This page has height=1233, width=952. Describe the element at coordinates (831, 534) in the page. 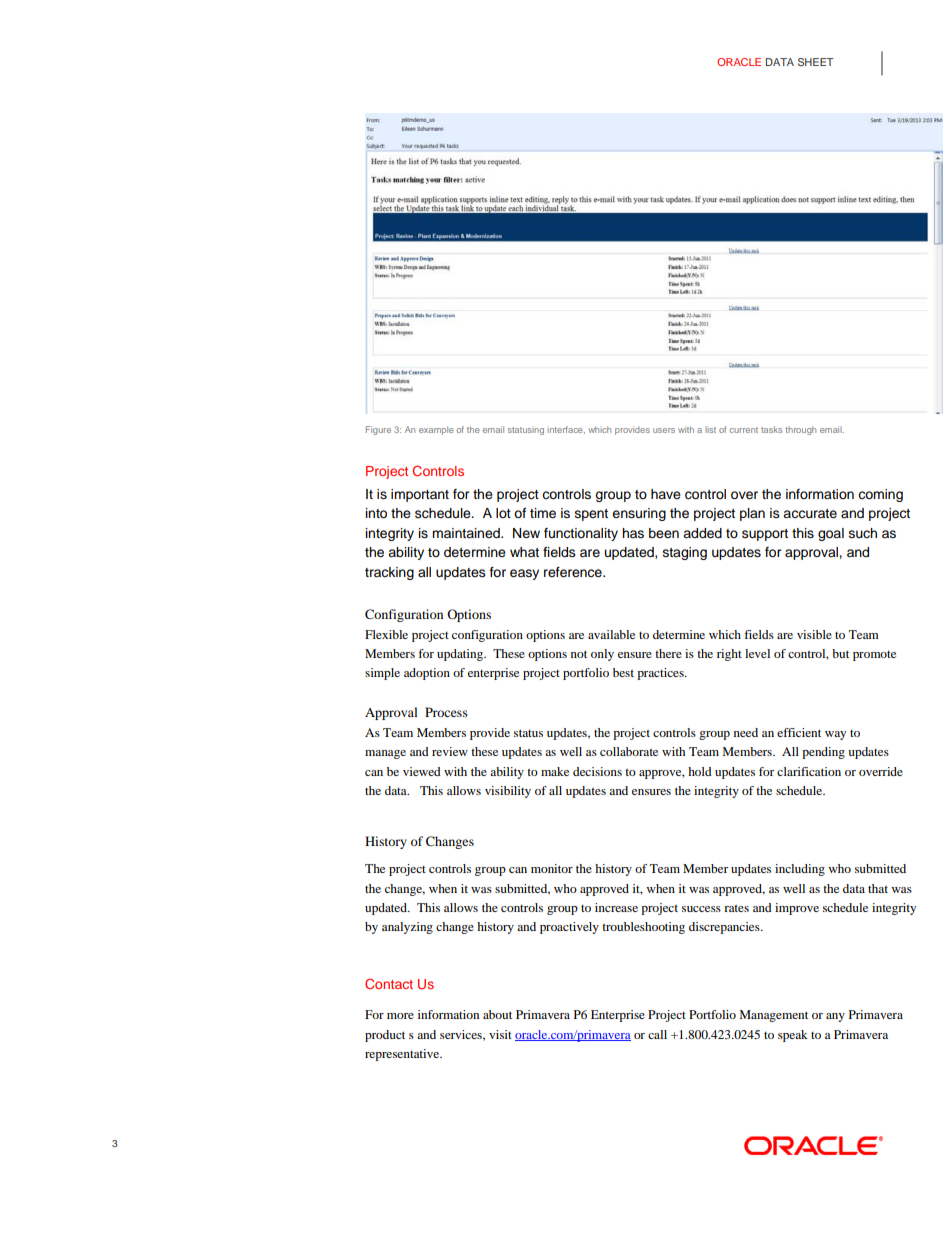

I see `goal` at that location.
